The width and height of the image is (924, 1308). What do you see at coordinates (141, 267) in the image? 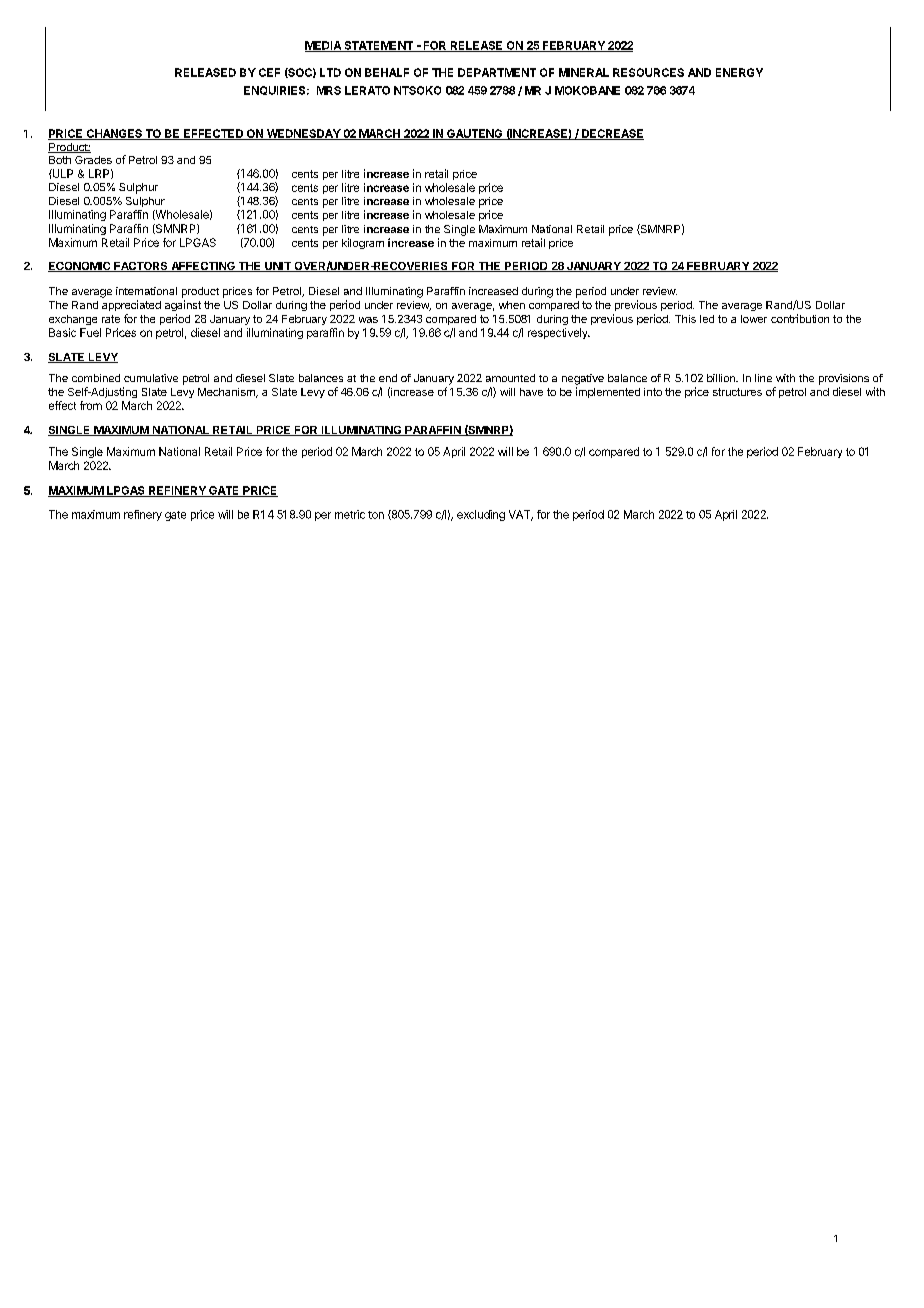
I see `FACTORS` at bounding box center [141, 267].
